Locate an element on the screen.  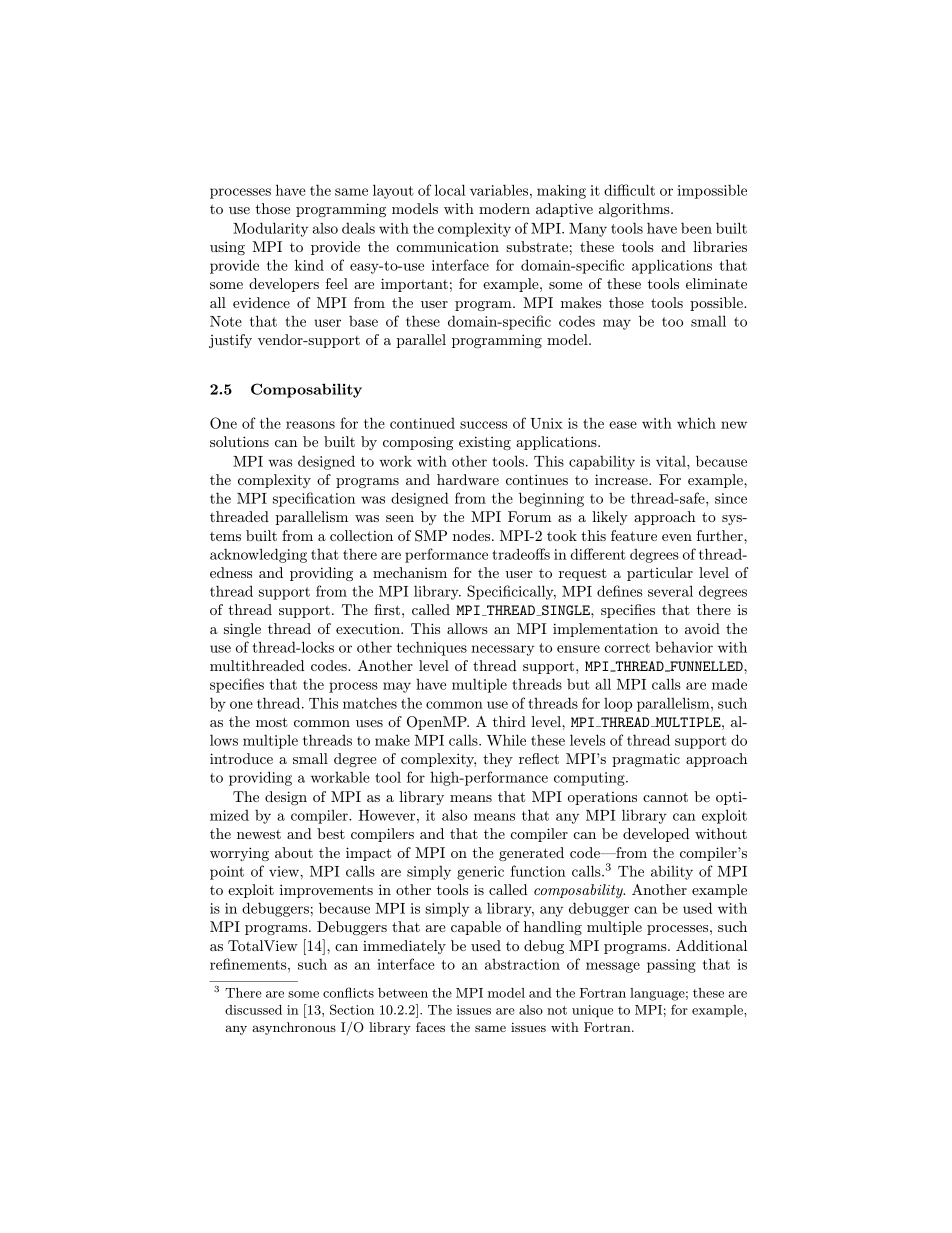
modern is located at coordinates (504, 208).
